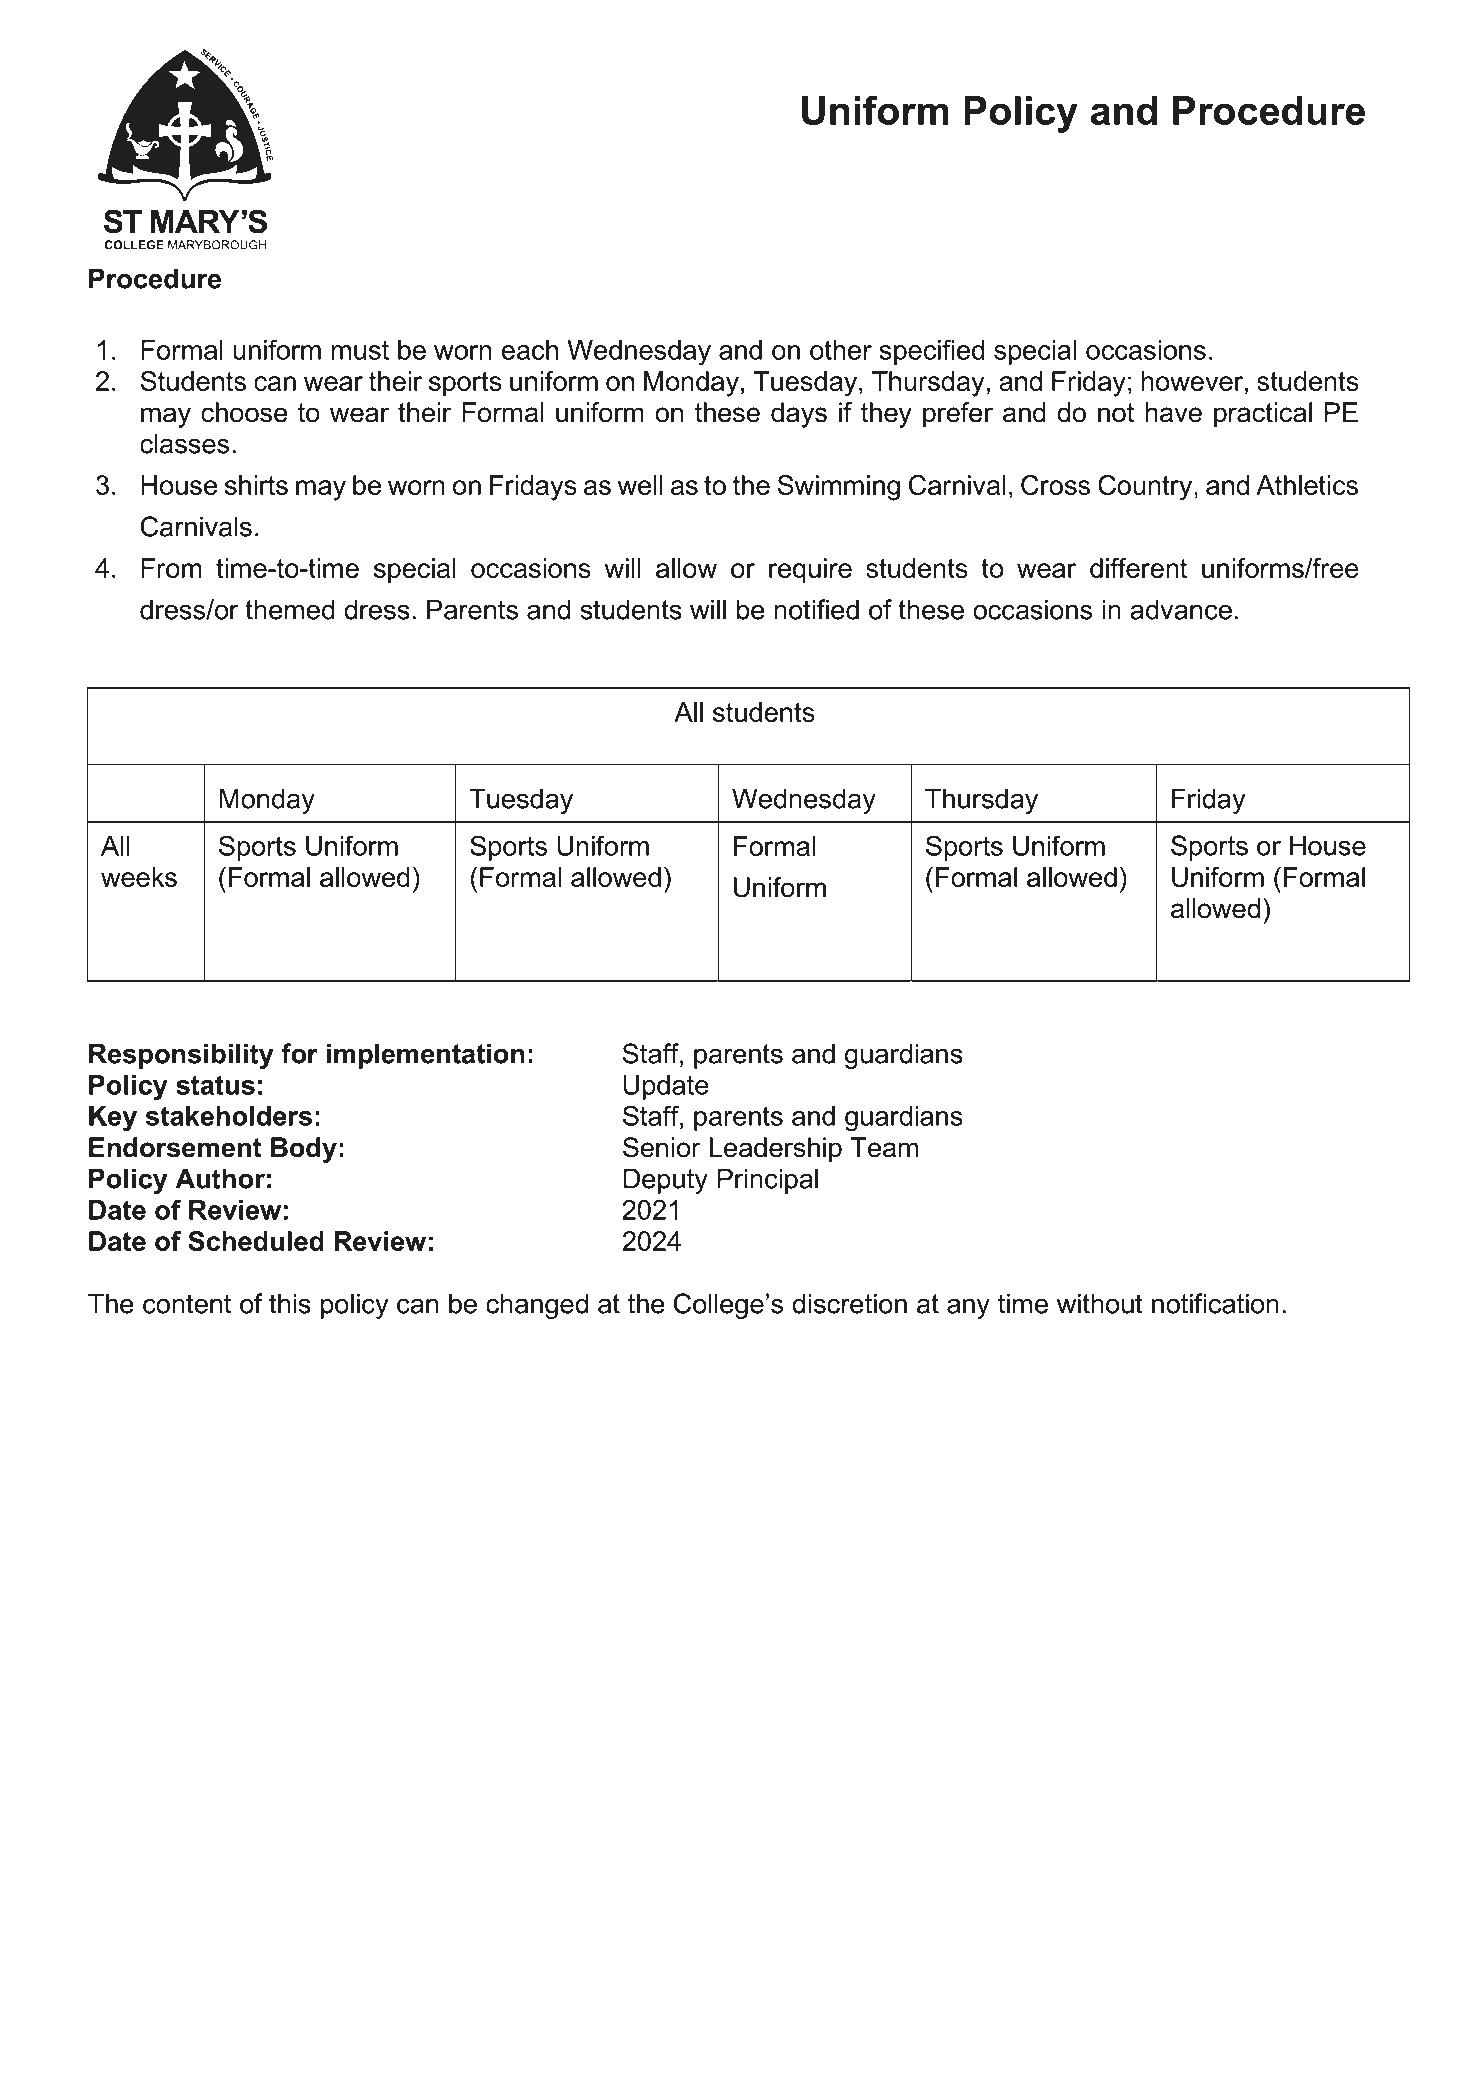 The height and width of the screenshot is (2081, 1472). Describe the element at coordinates (849, 1303) in the screenshot. I see `discretion` at that location.
